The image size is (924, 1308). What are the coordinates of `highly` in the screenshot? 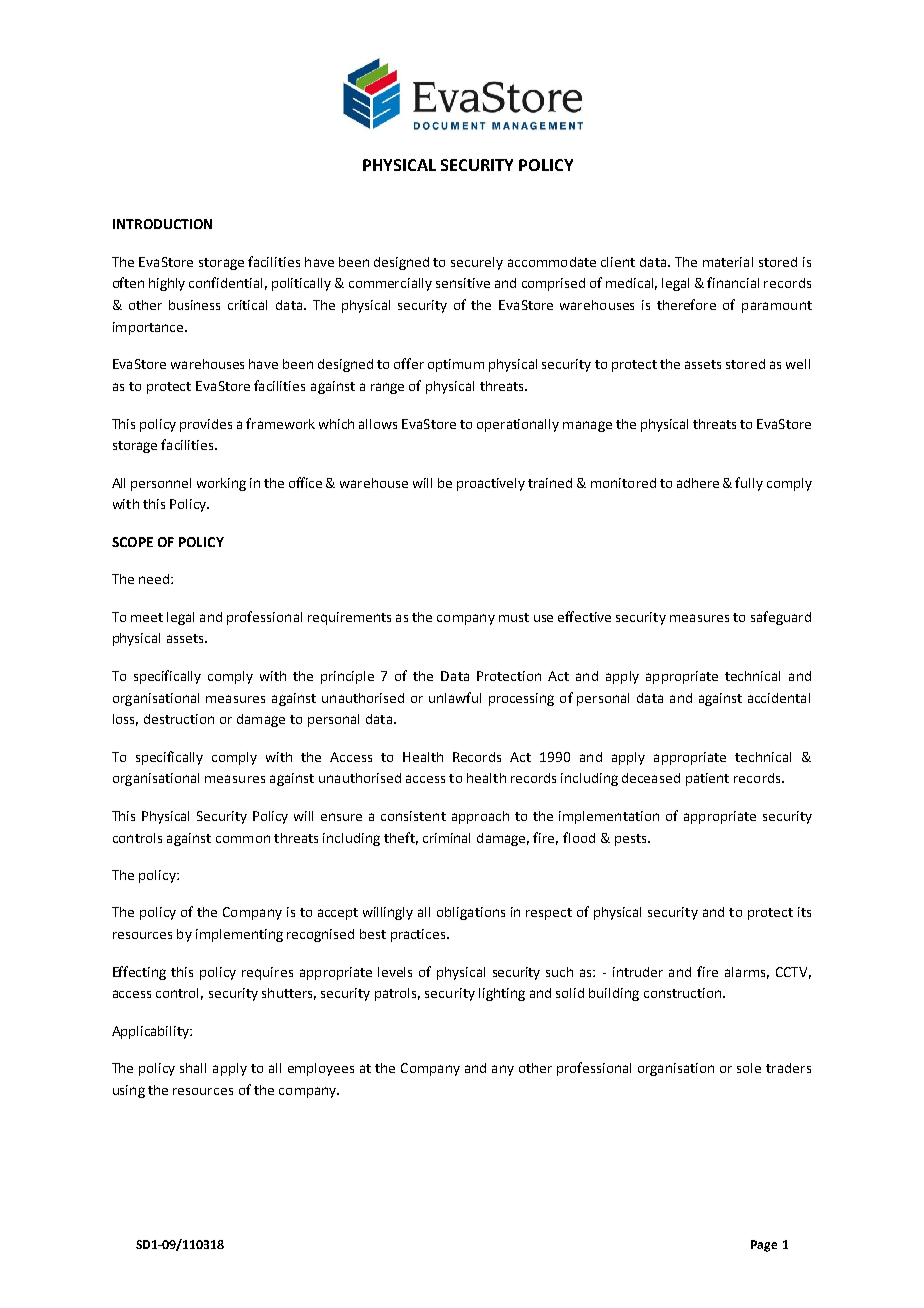 It's located at (167, 284).
